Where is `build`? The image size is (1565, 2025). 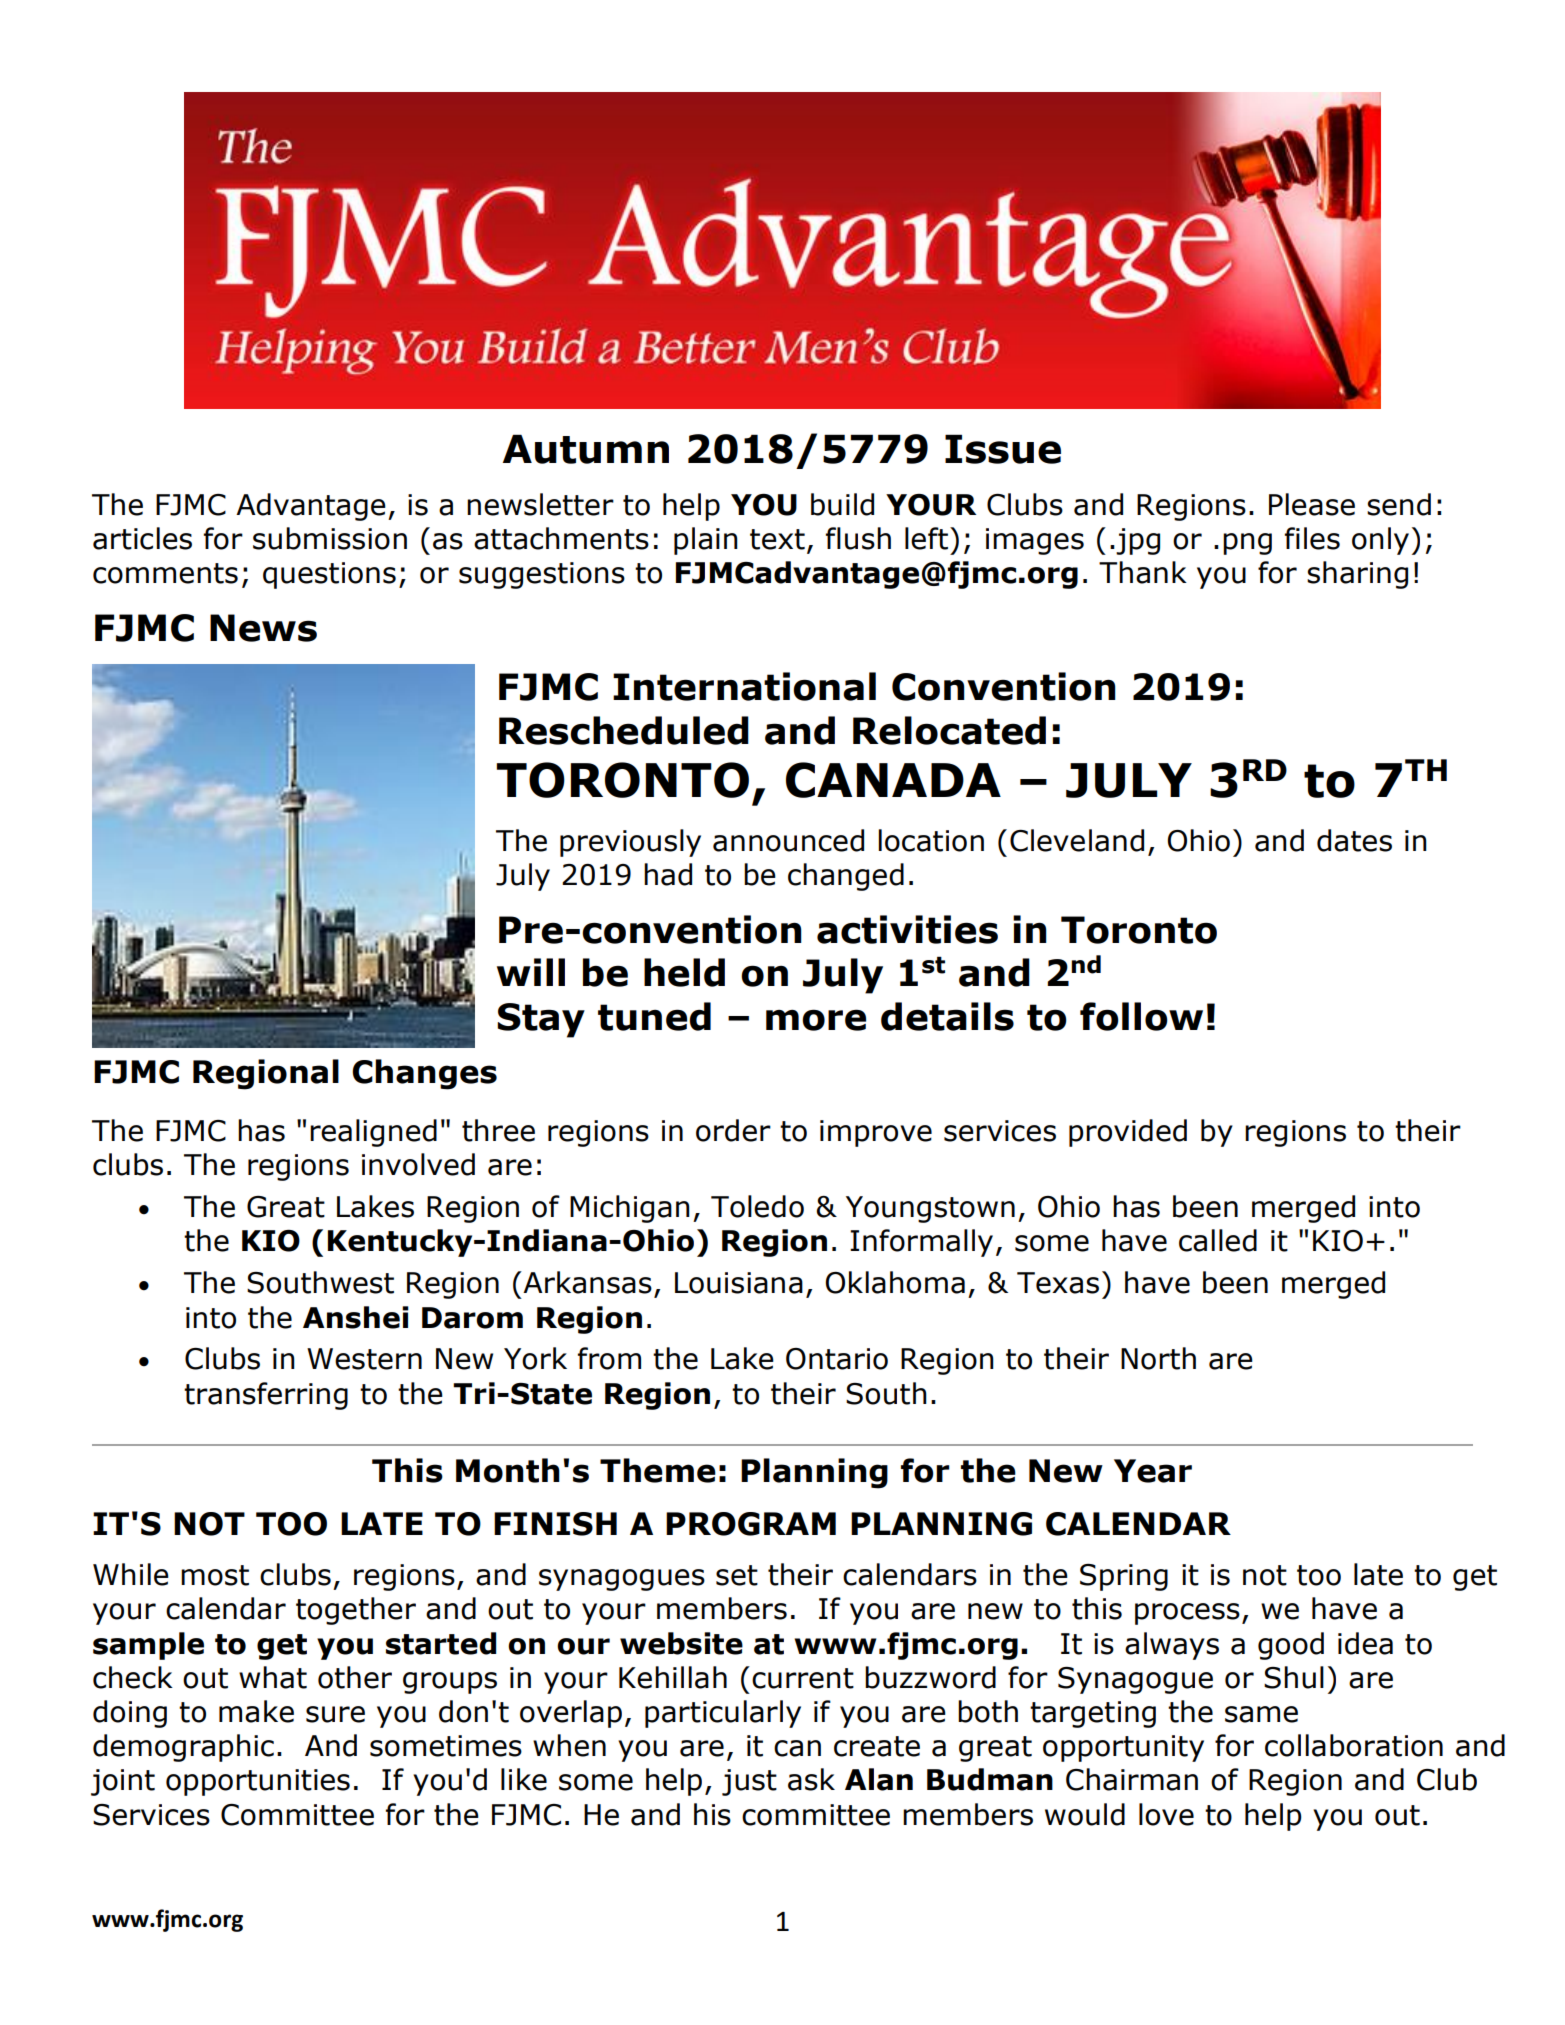 build is located at coordinates (842, 504).
